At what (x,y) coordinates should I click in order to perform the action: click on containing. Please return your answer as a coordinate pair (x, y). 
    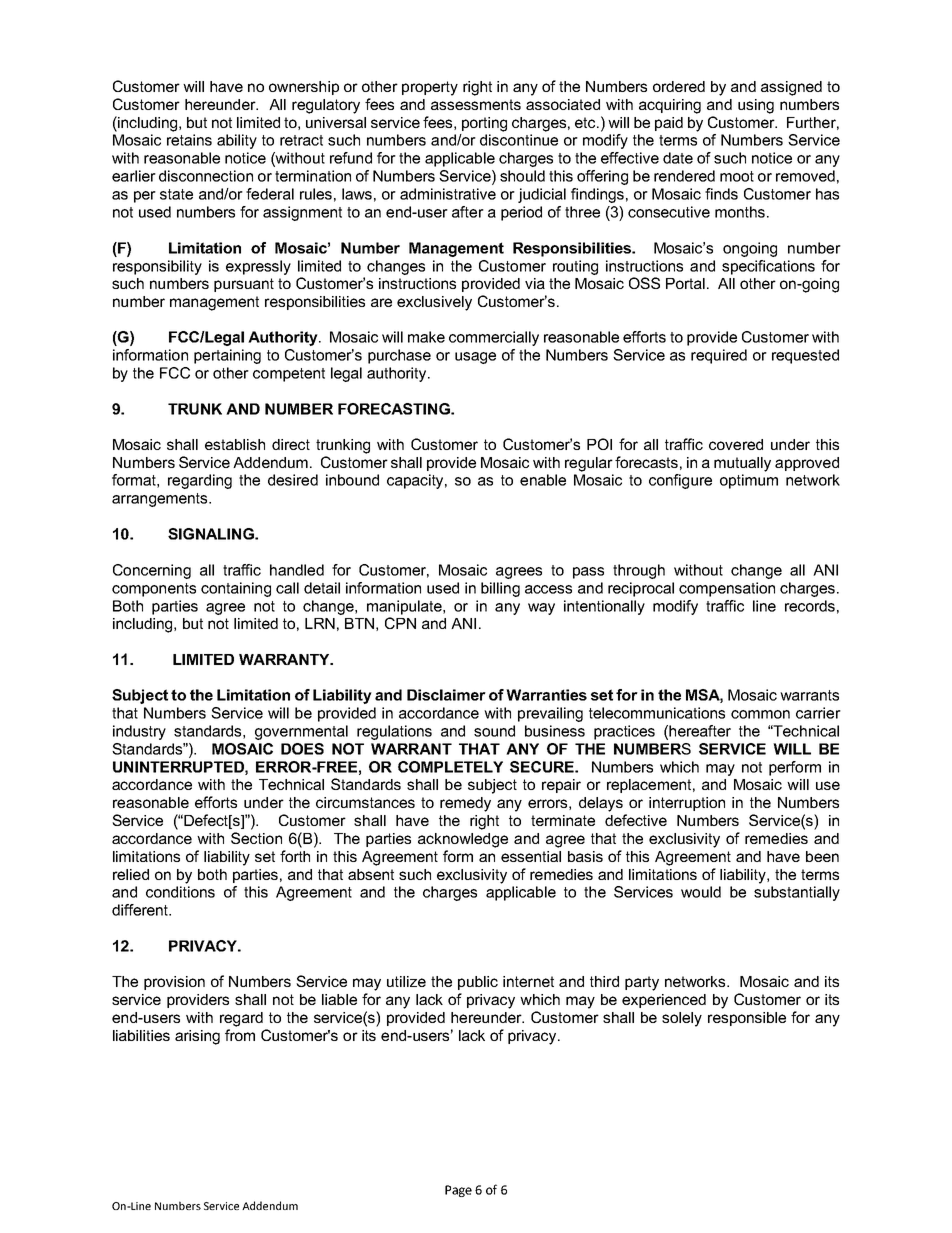
    Looking at the image, I should click on (236, 589).
